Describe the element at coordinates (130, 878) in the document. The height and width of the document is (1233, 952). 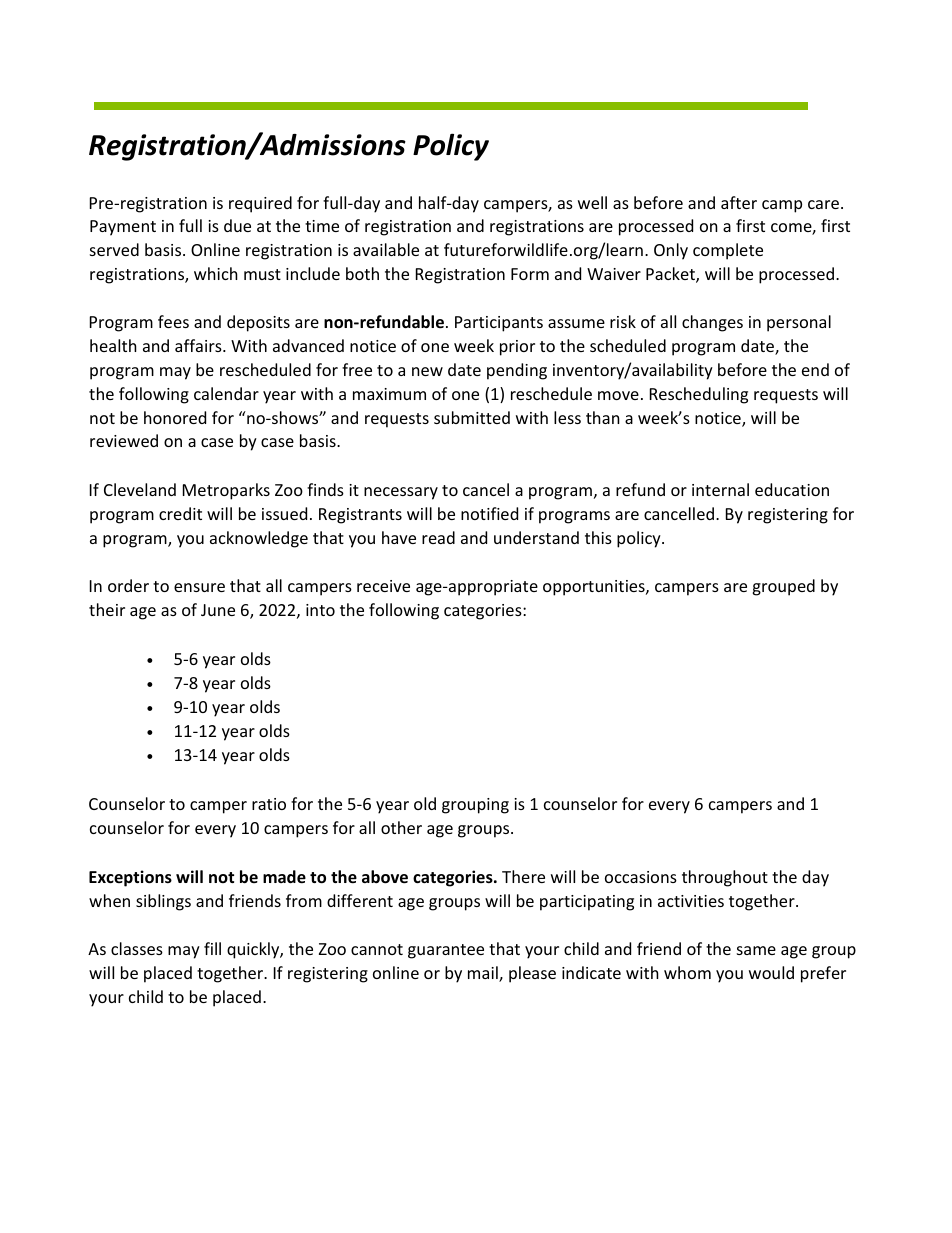
I see `Exceptions` at that location.
